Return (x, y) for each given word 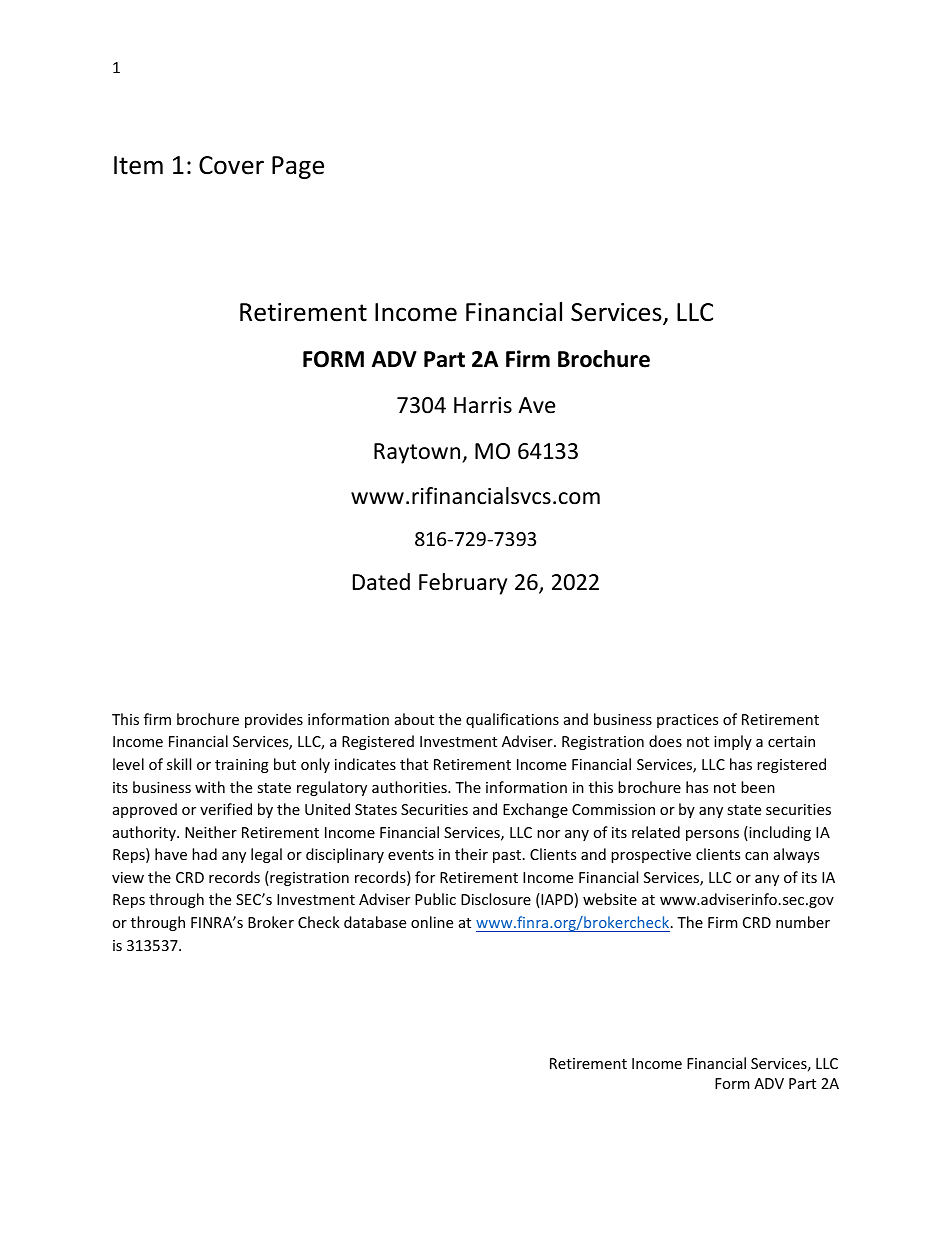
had (204, 854)
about (414, 719)
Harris (483, 405)
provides (274, 720)
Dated (381, 582)
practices (687, 721)
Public (435, 899)
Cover (231, 165)
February (463, 584)
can (756, 856)
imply (733, 742)
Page (298, 167)
